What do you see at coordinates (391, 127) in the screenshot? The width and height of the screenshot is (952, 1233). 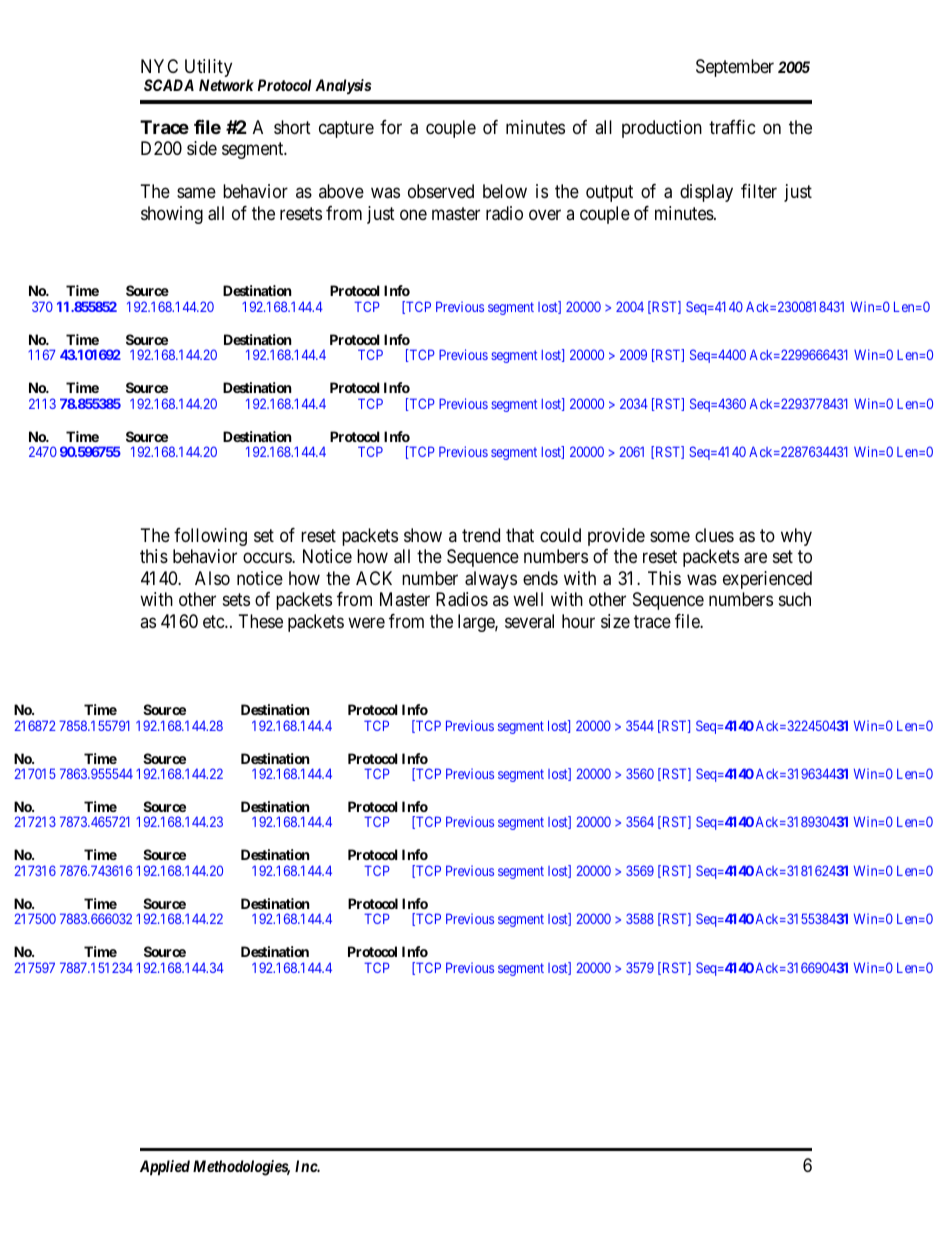 I see `for` at bounding box center [391, 127].
